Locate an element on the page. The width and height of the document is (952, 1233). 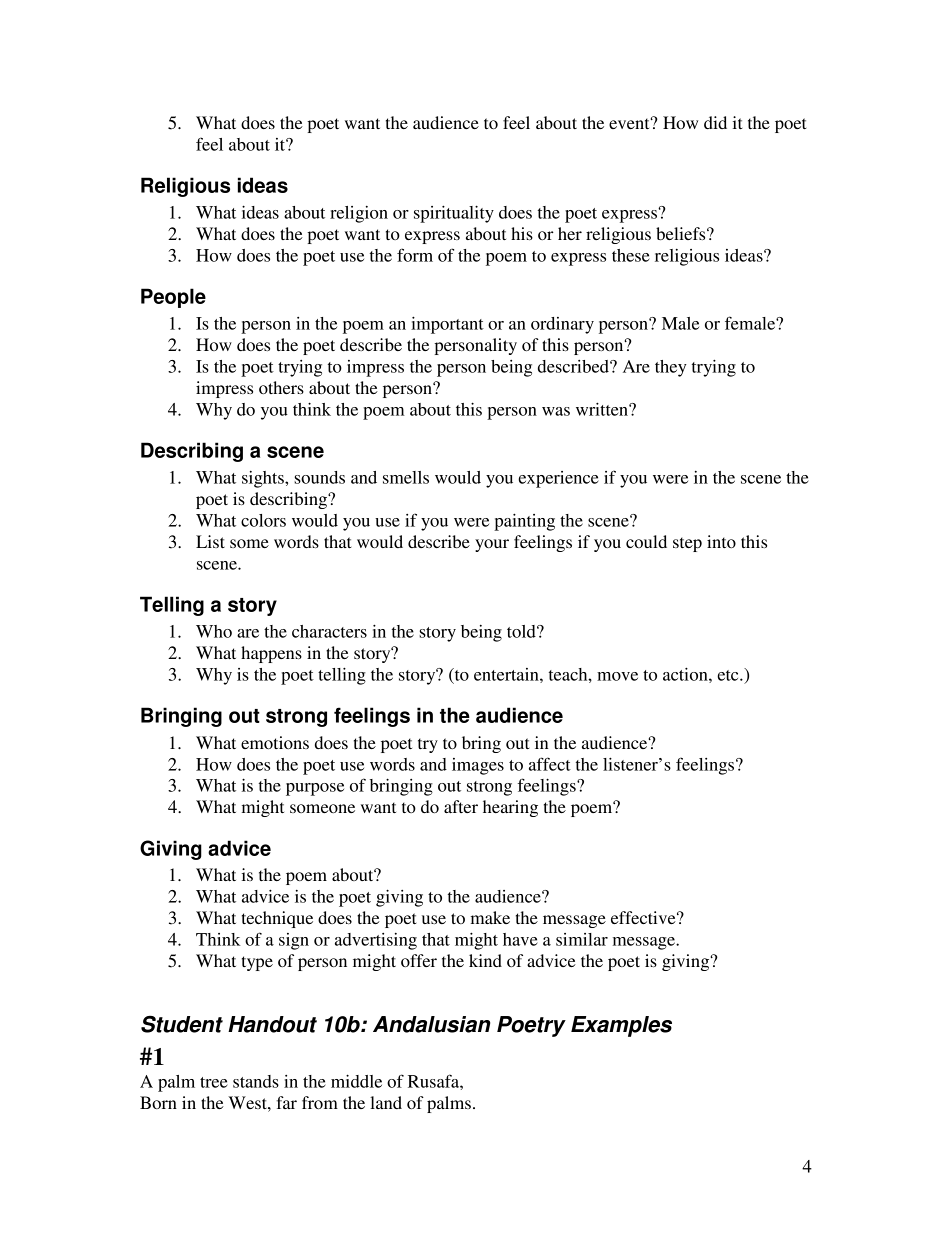
Examples is located at coordinates (621, 1026).
